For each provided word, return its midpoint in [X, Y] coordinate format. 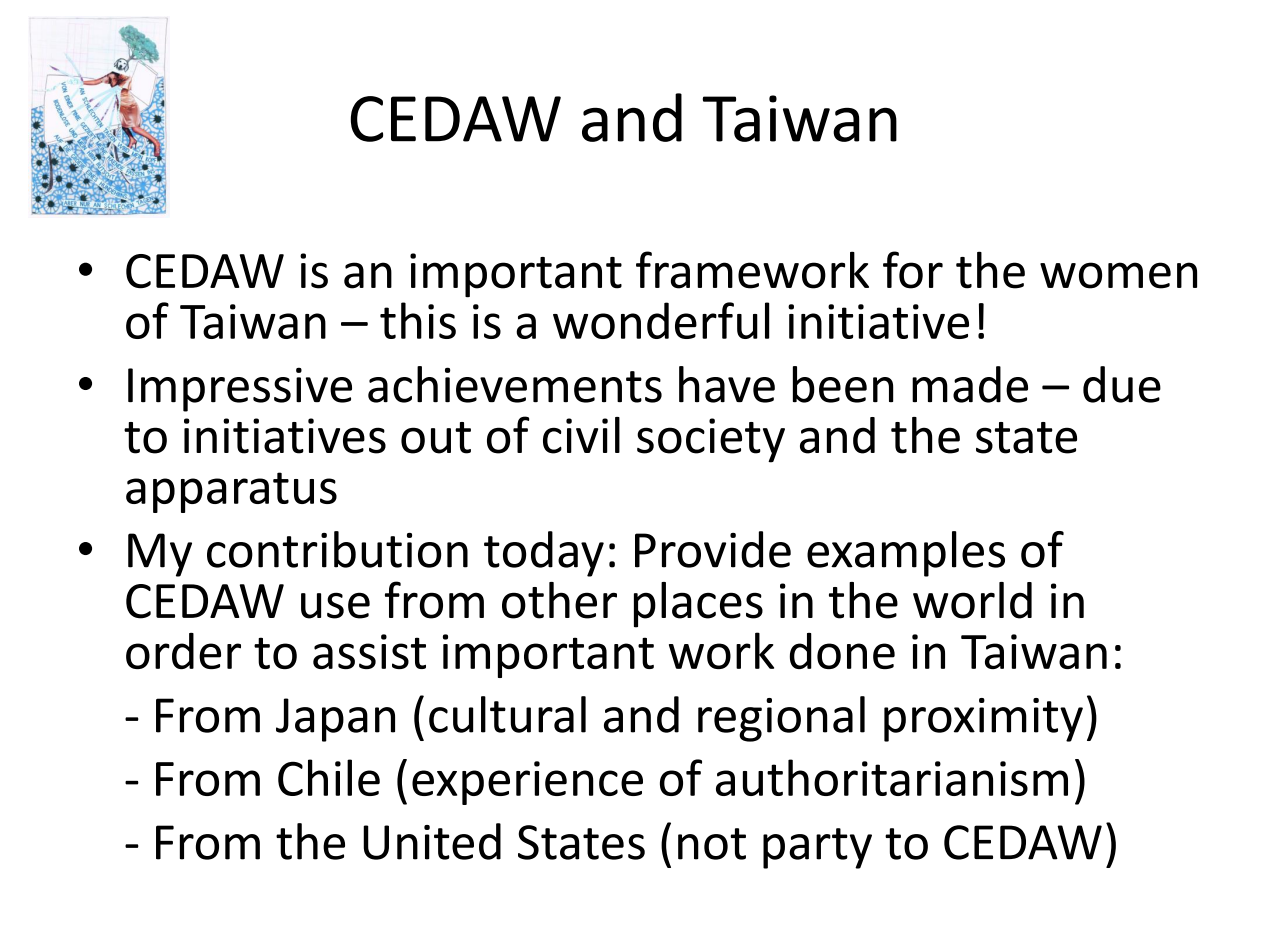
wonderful [661, 320]
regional [781, 719]
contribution [337, 549]
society [711, 440]
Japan [335, 720]
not [712, 844]
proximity [983, 720]
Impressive [240, 389]
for [913, 270]
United [432, 841]
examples [906, 554]
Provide [713, 549]
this [418, 320]
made [970, 384]
